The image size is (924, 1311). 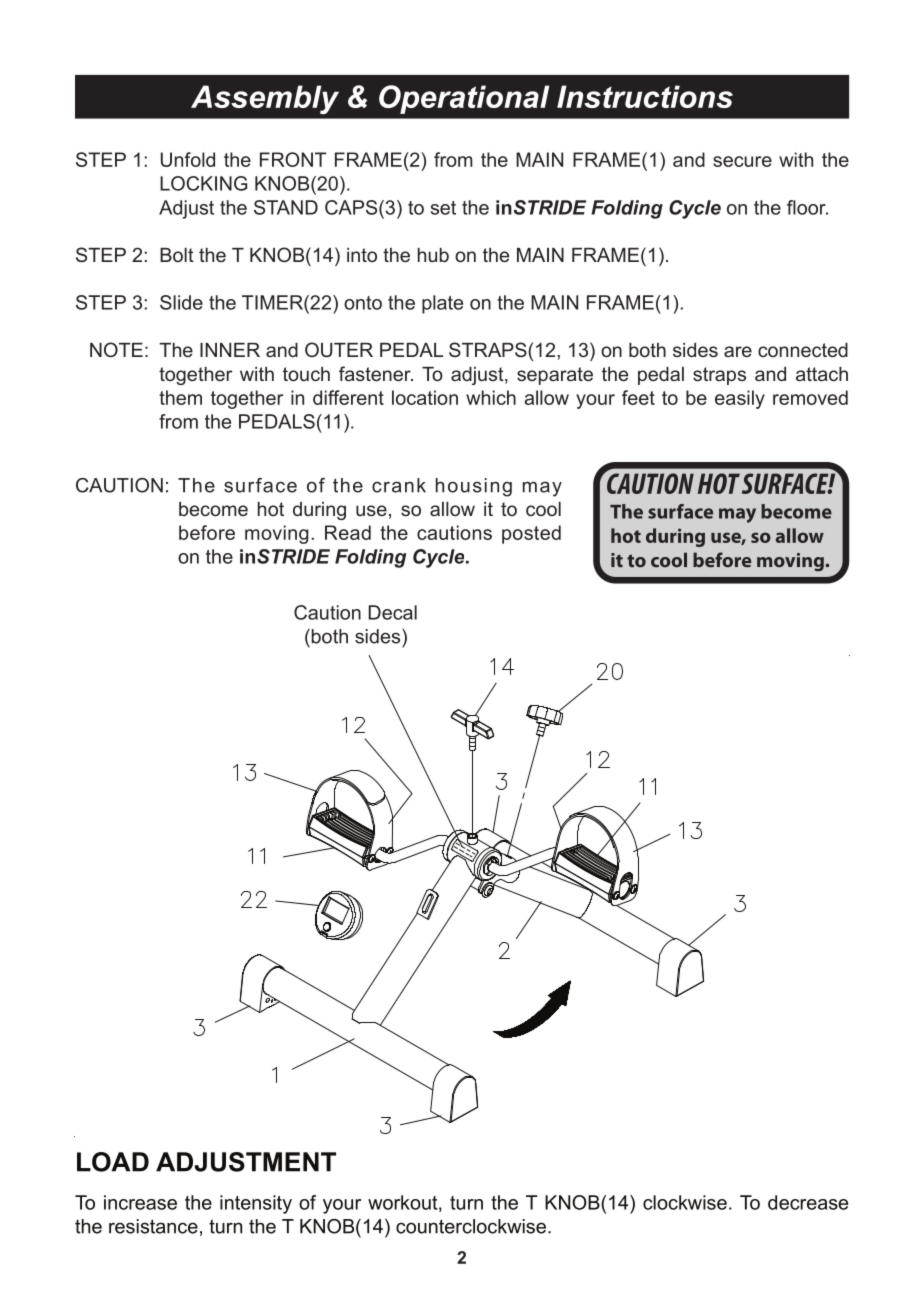 I want to click on Unfold, so click(x=188, y=159).
